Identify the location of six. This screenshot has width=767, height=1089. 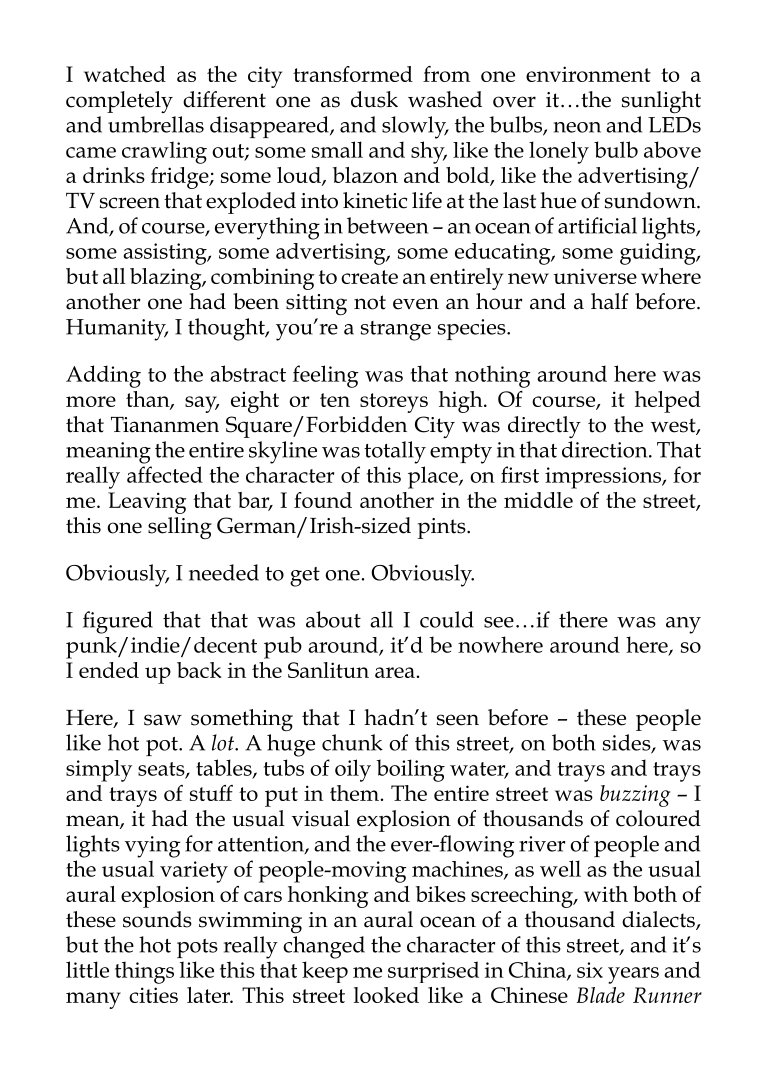
(590, 970).
